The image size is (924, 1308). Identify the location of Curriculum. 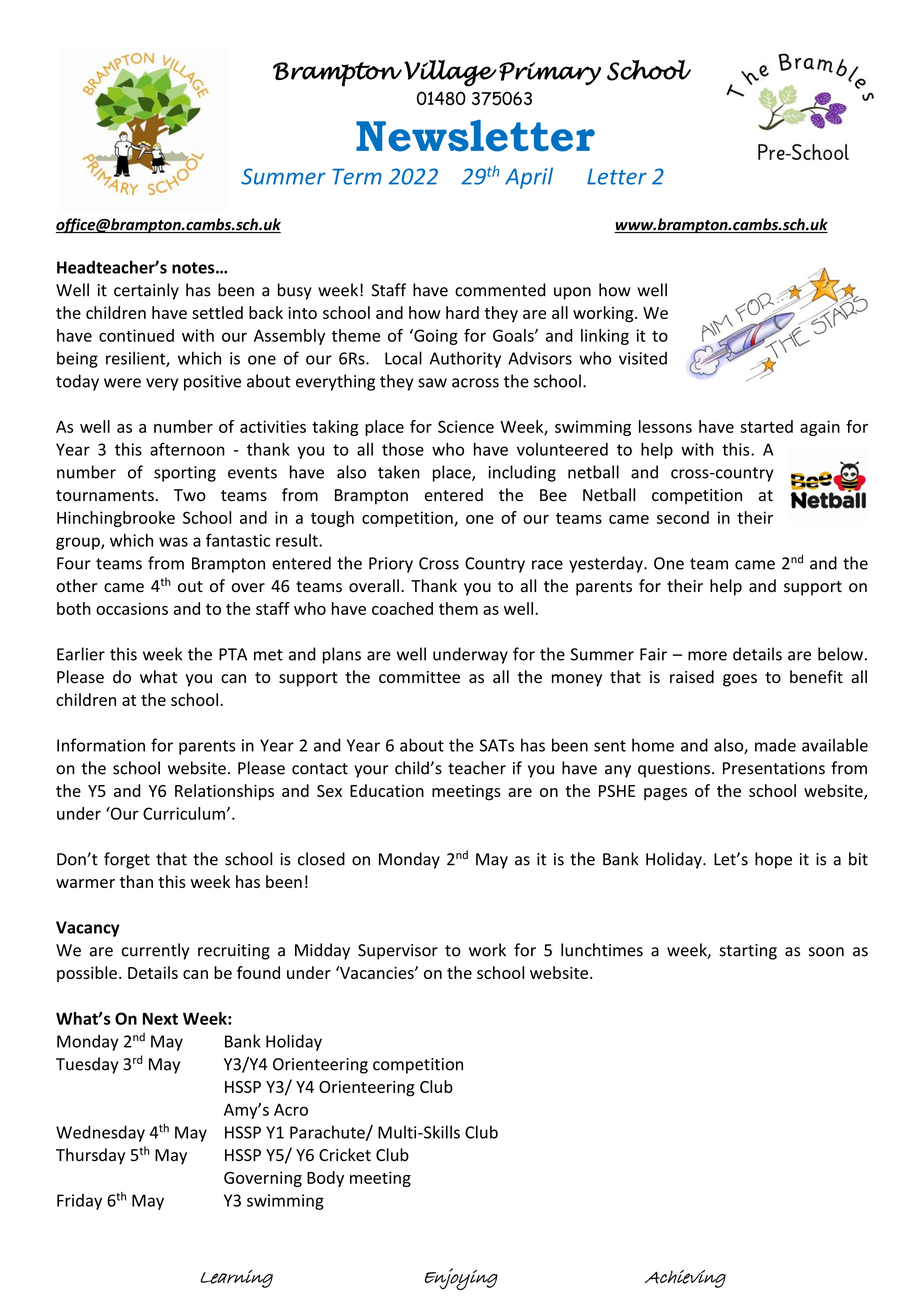
(184, 813).
